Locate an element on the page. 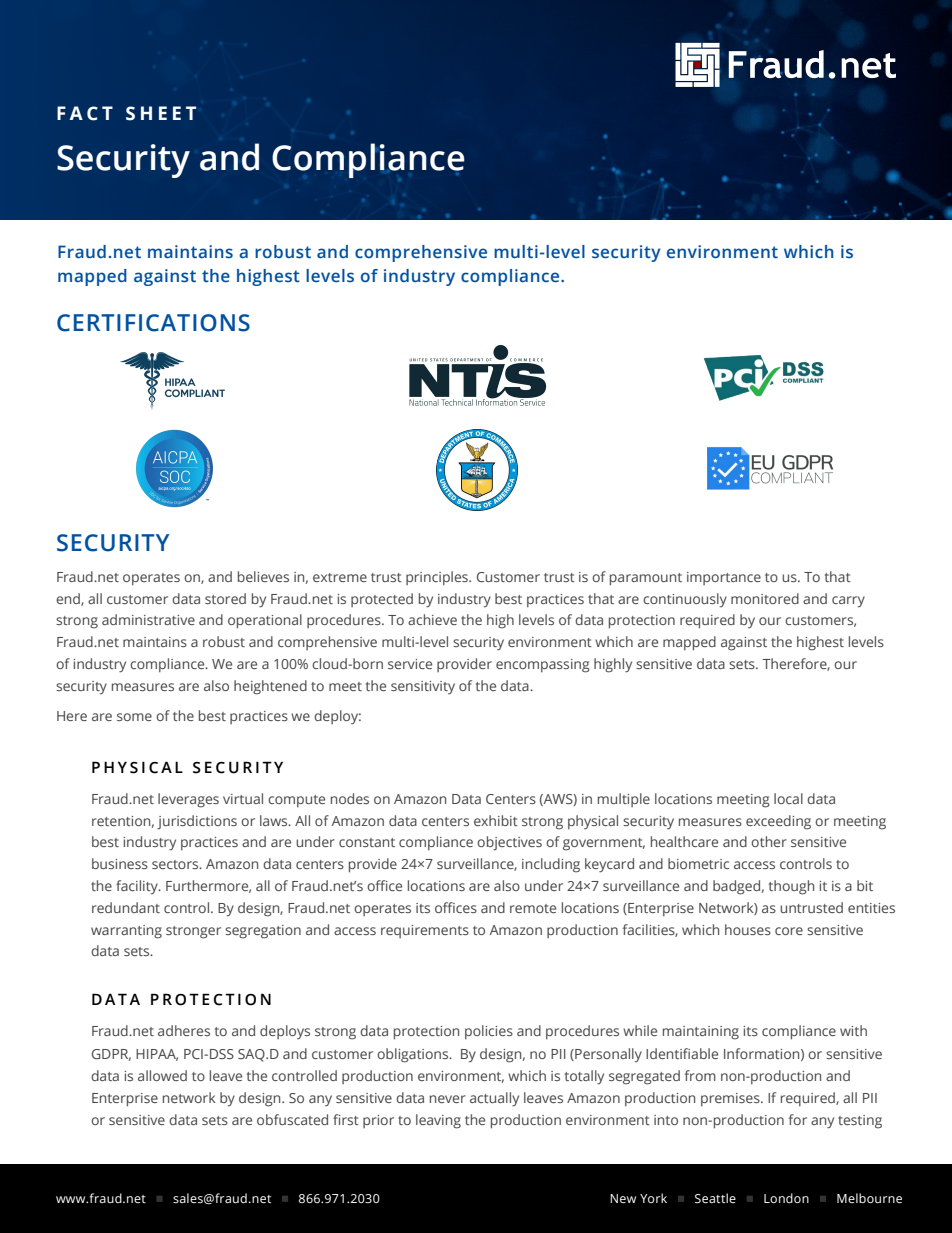 The image size is (952, 1233). leverages is located at coordinates (188, 800).
